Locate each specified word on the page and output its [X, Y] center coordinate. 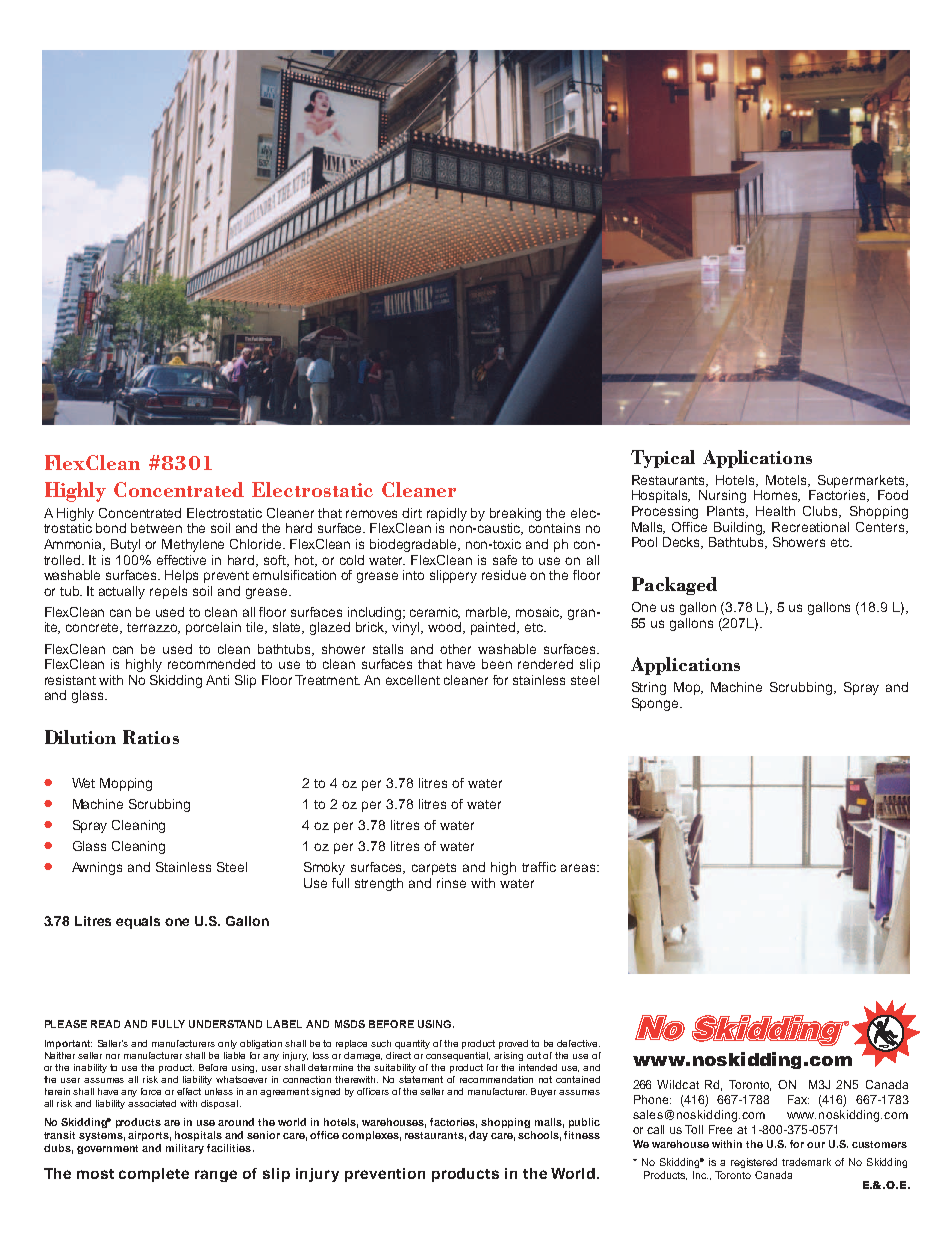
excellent [413, 680]
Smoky [324, 868]
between [156, 528]
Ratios [151, 737]
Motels [787, 481]
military [185, 1149]
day [478, 1136]
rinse [451, 883]
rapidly [447, 514]
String [649, 688]
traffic [539, 867]
